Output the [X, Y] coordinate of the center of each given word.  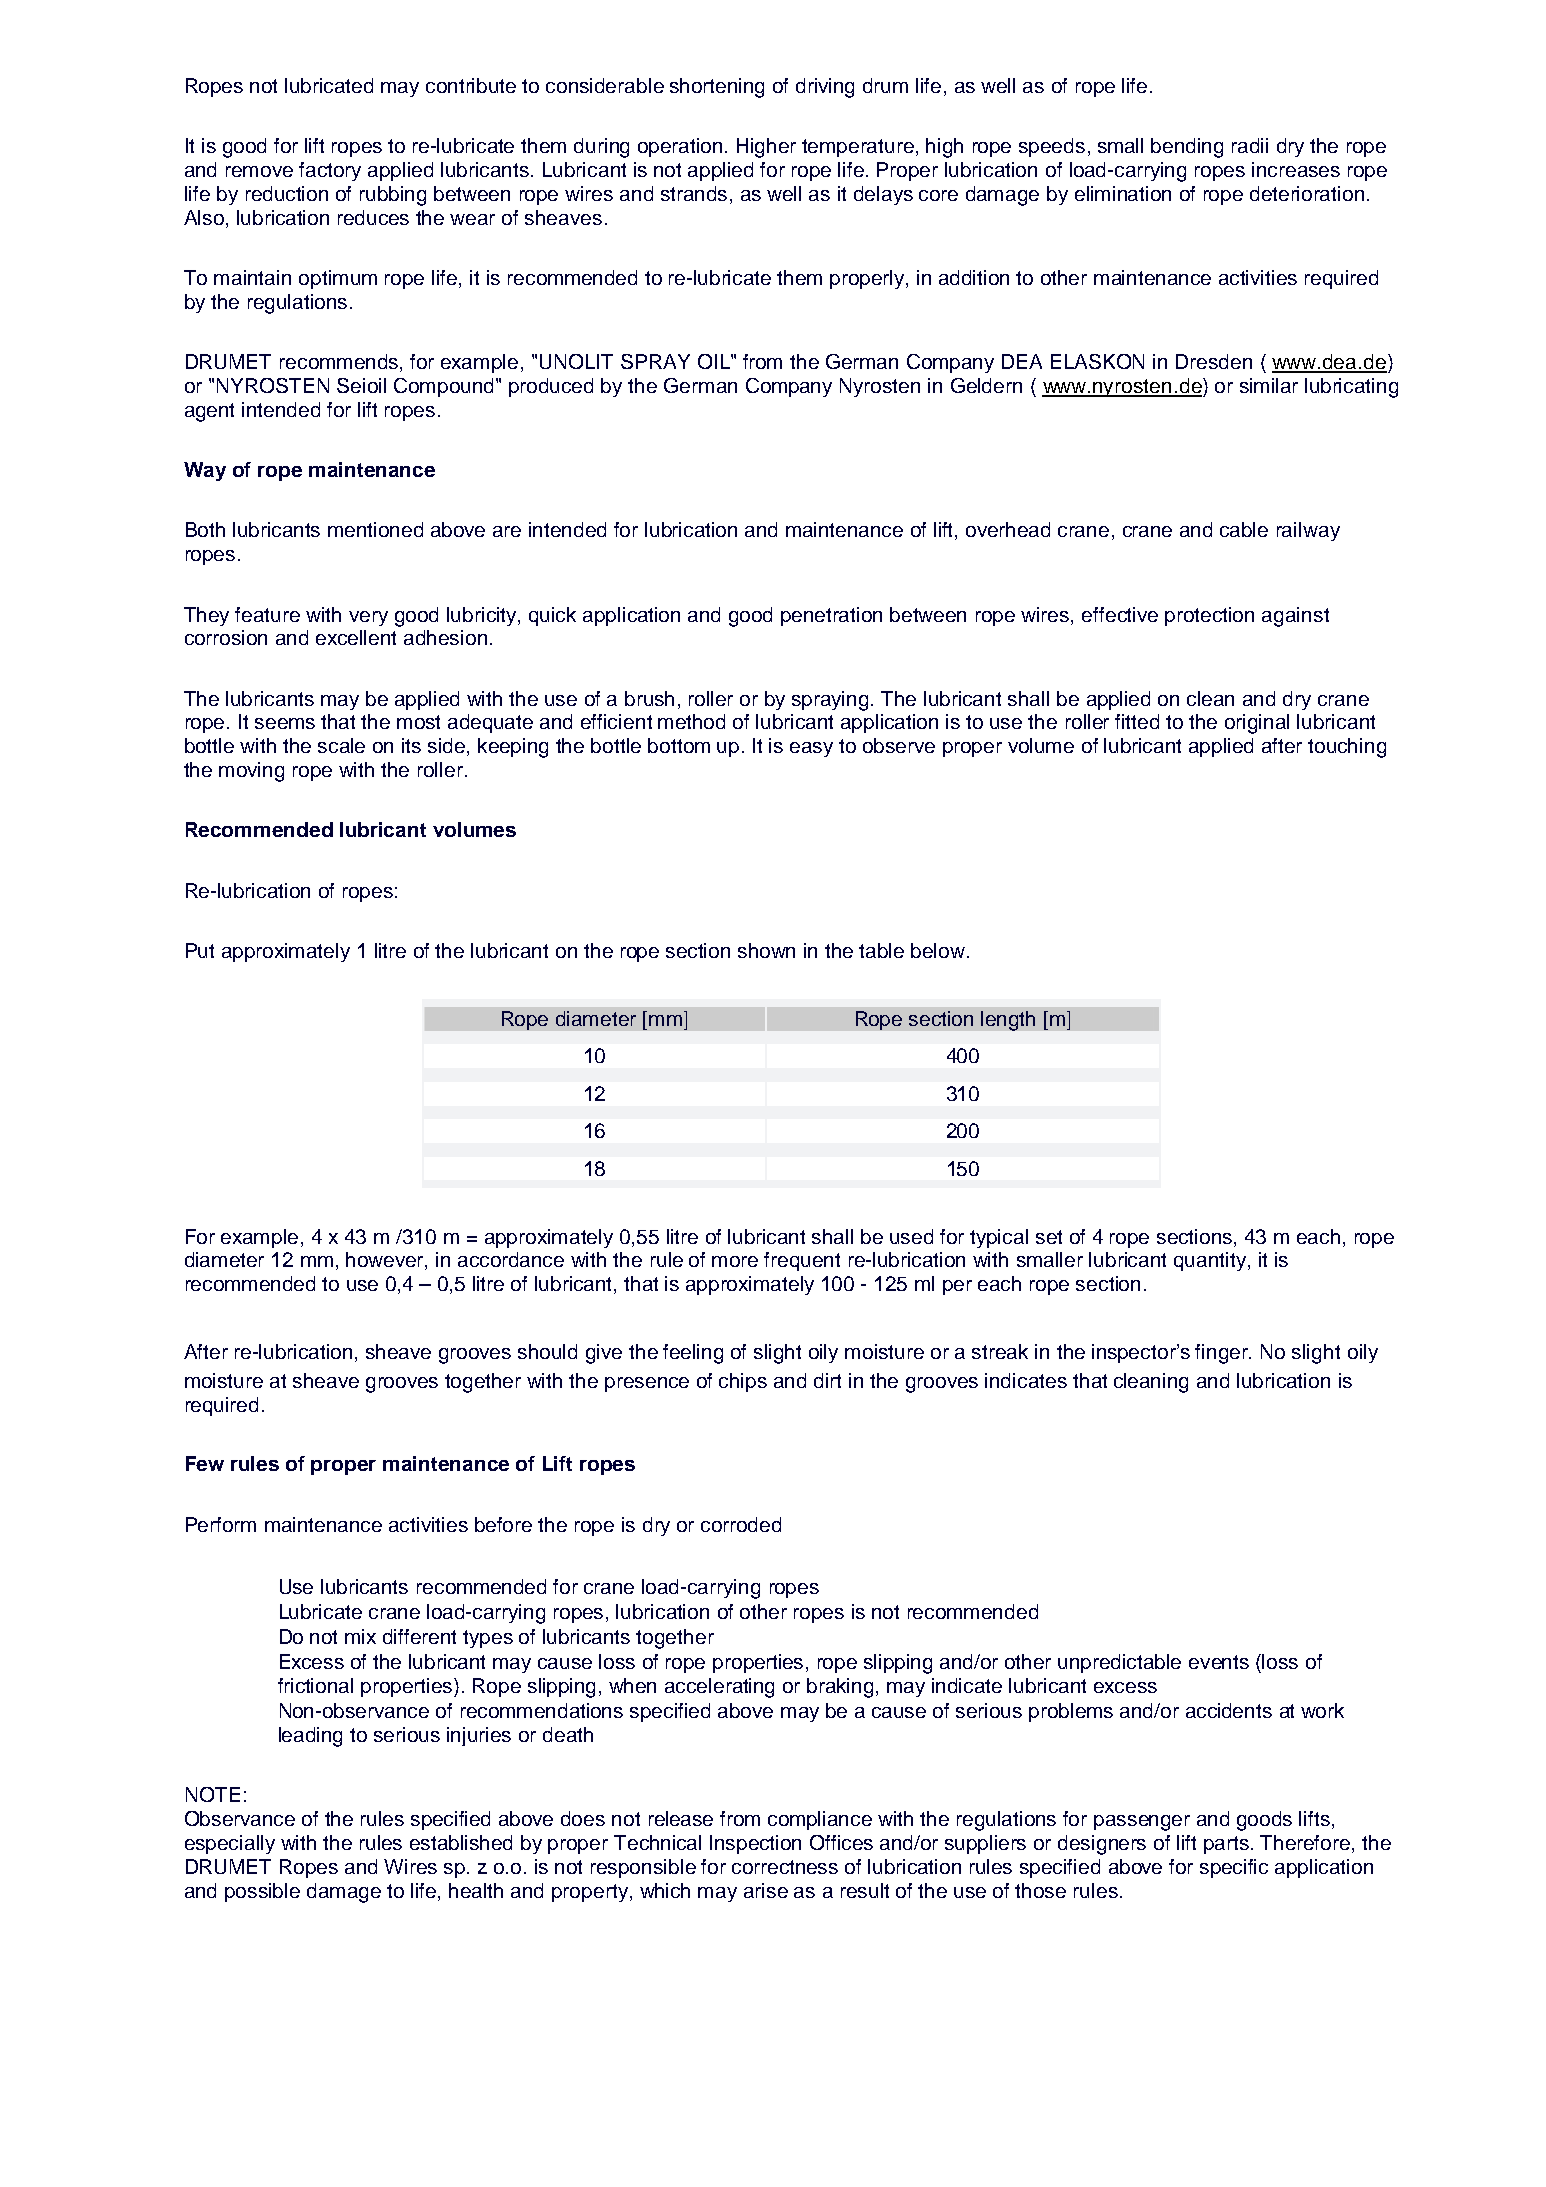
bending [1187, 148]
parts [1228, 1845]
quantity [1211, 1261]
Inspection [755, 1844]
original [1257, 724]
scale [341, 745]
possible [262, 1892]
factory [330, 171]
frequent [802, 1261]
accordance [511, 1259]
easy [811, 749]
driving [825, 88]
